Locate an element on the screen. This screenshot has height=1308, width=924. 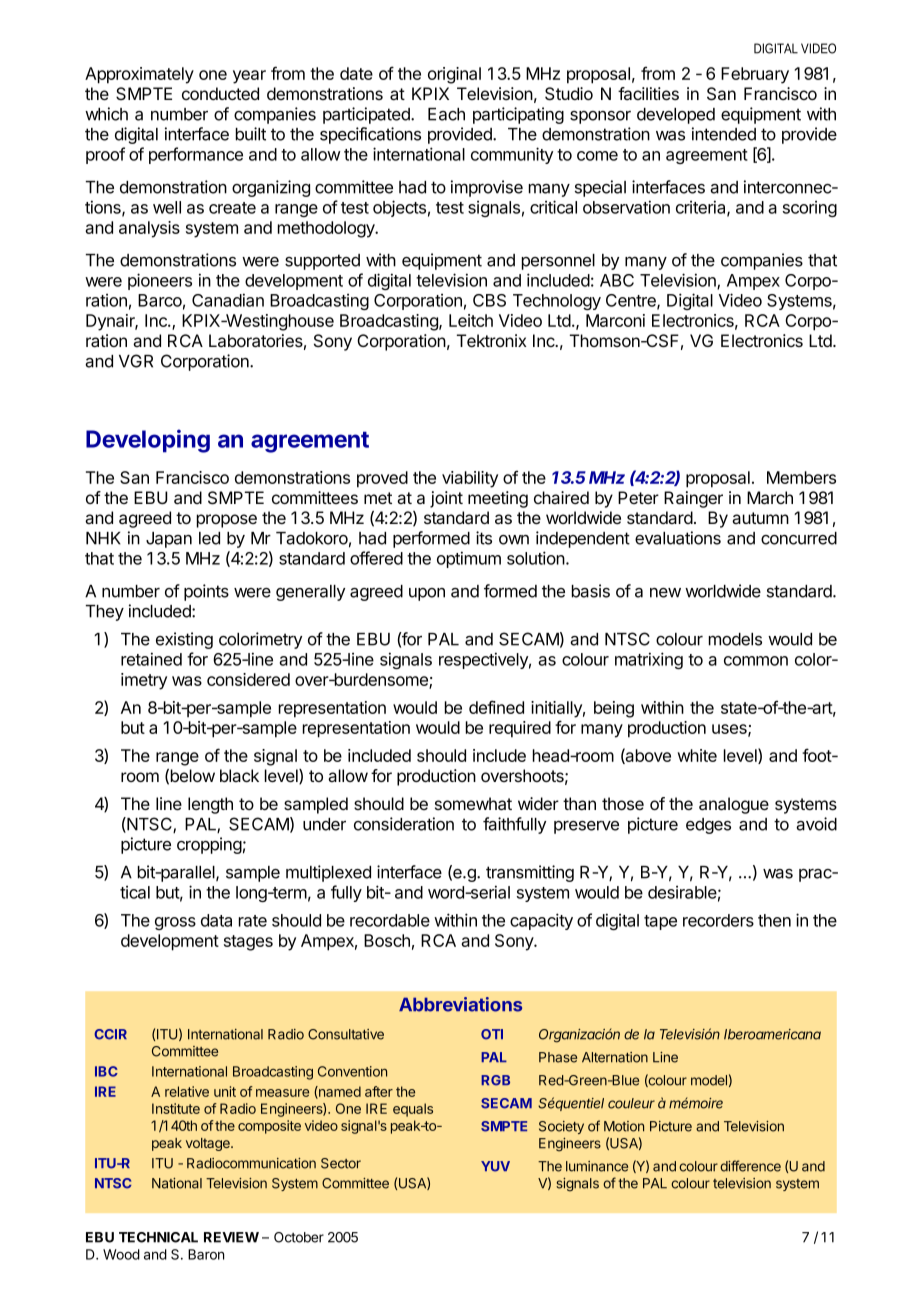
edges is located at coordinates (708, 826).
